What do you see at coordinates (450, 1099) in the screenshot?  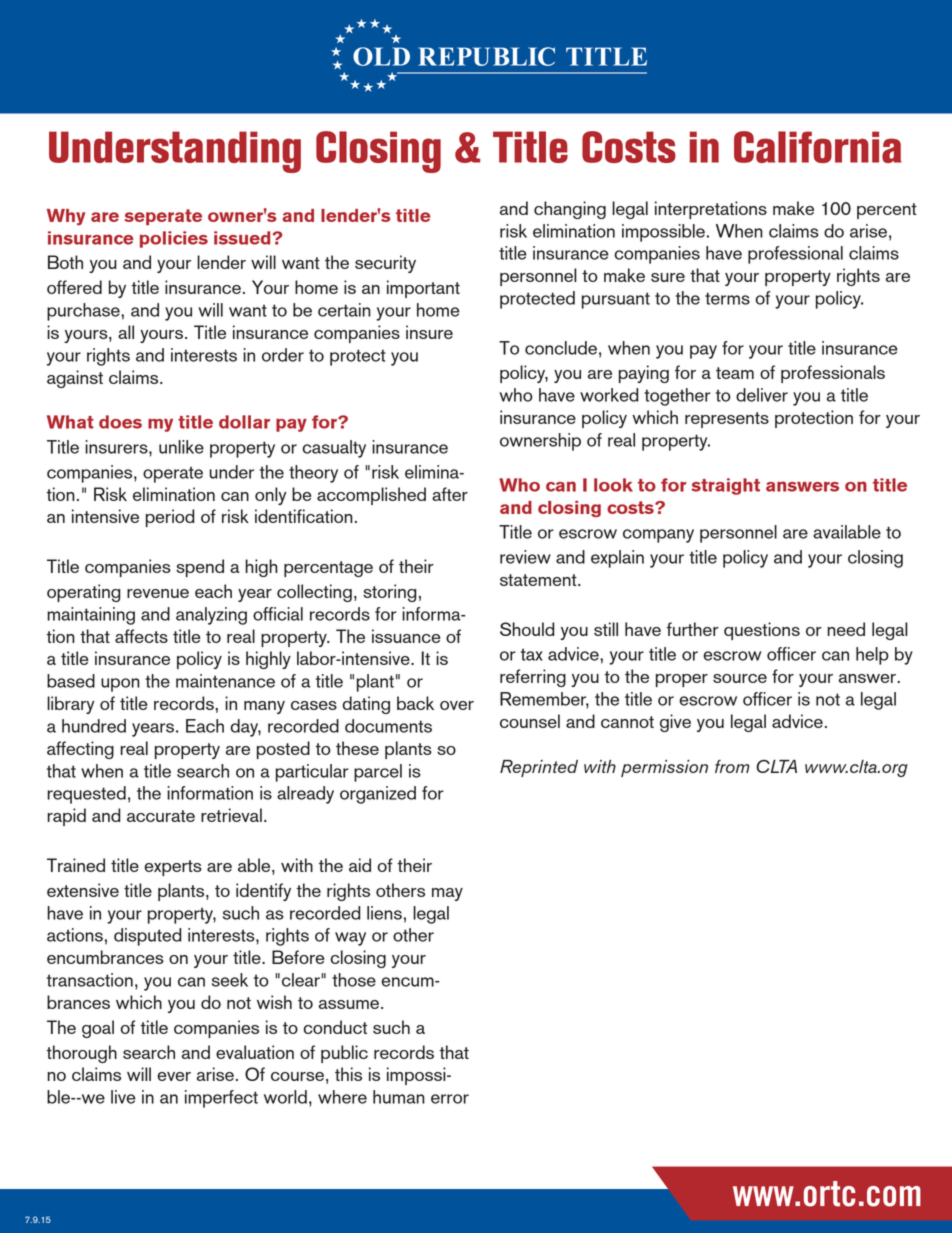 I see `error` at bounding box center [450, 1099].
